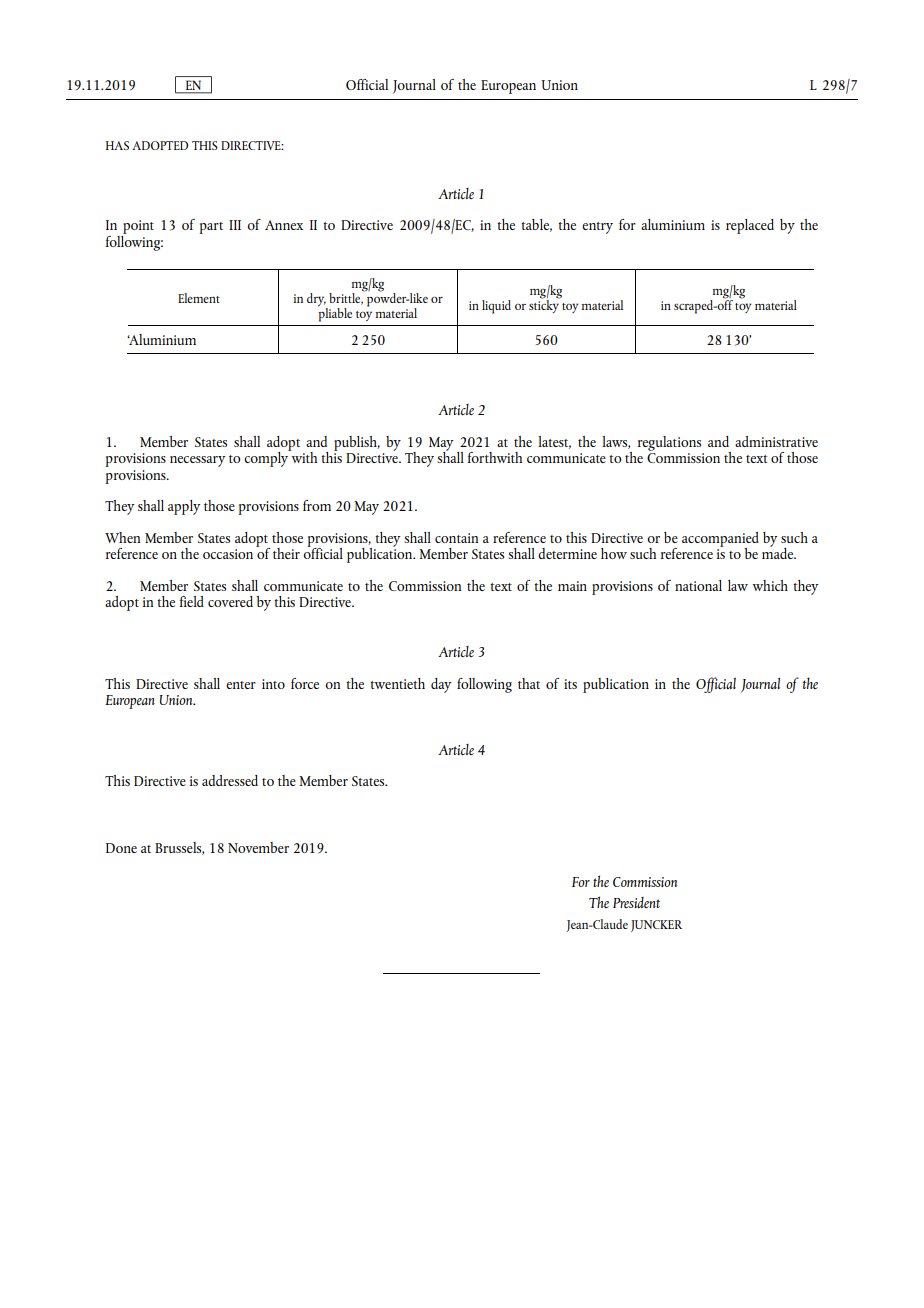 The height and width of the document is (1308, 924). Describe the element at coordinates (197, 461) in the document. I see `necessary` at that location.
